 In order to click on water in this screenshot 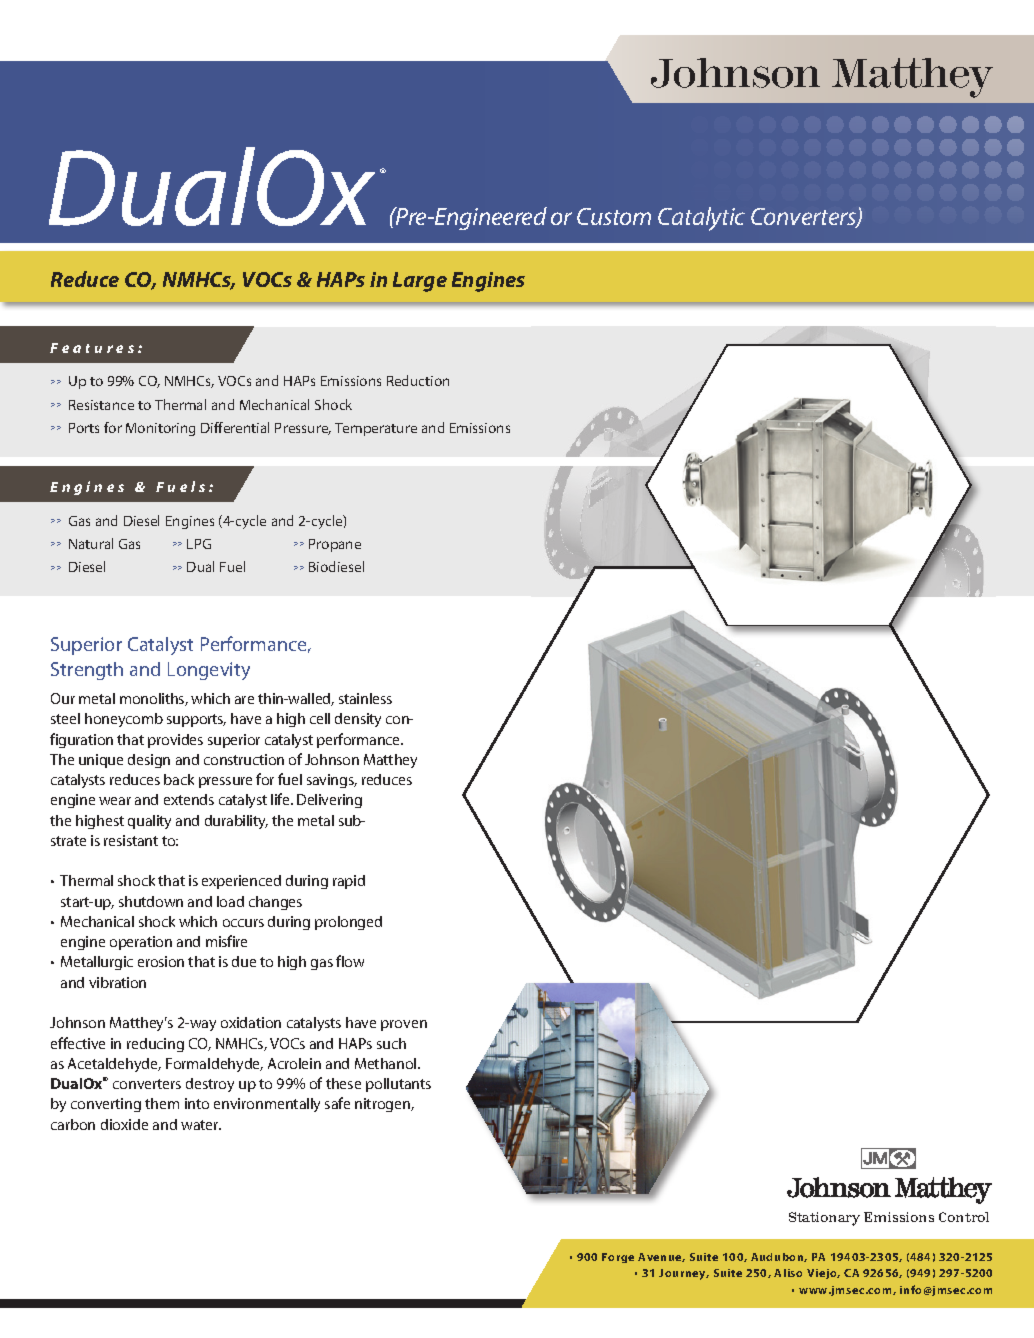, I will do `click(201, 1125)`.
